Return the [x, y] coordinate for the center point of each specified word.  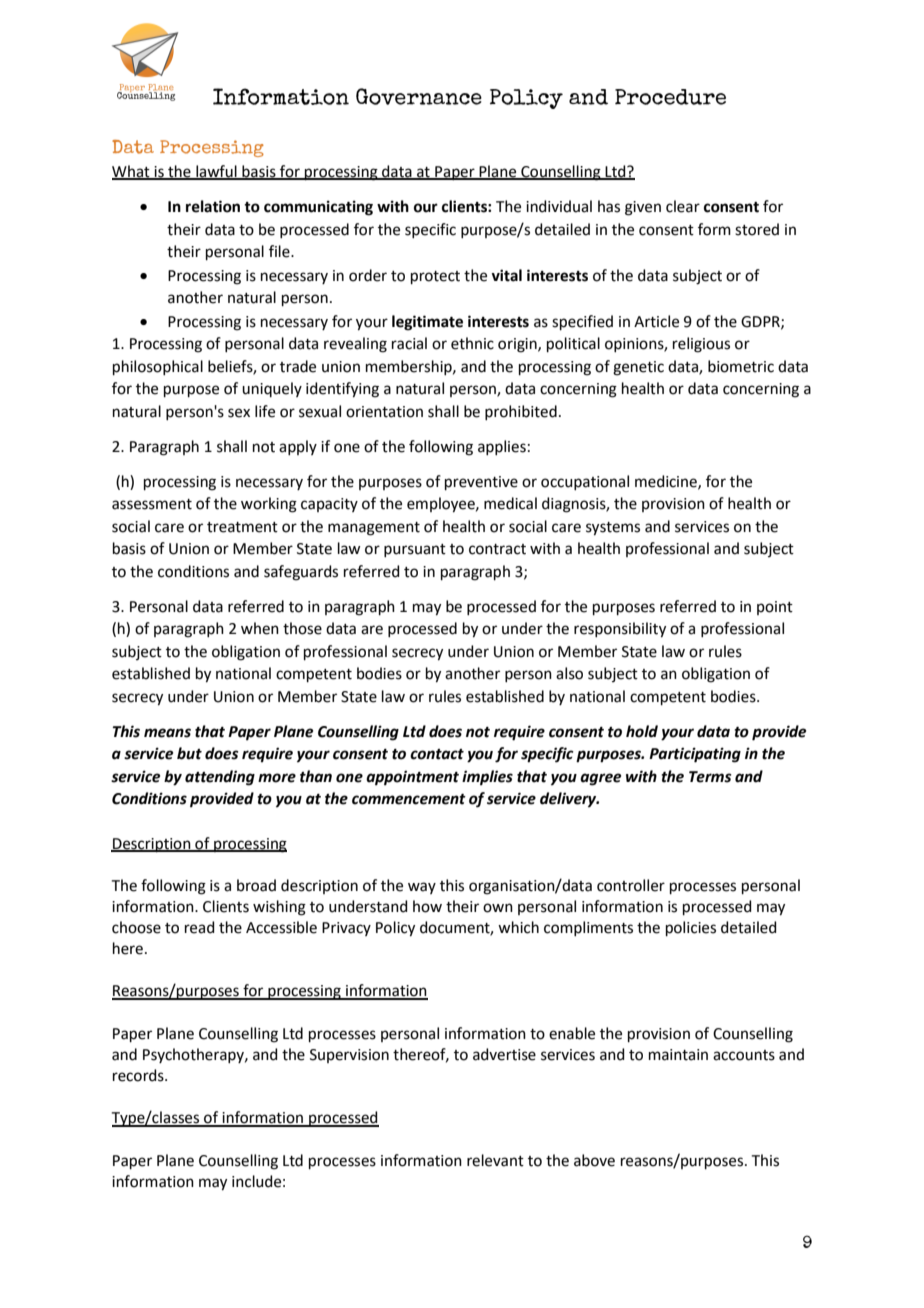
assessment [152, 504]
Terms [710, 777]
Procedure [670, 97]
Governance [419, 96]
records [139, 1075]
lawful [216, 172]
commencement [409, 799]
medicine [667, 482]
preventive [481, 483]
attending [220, 778]
